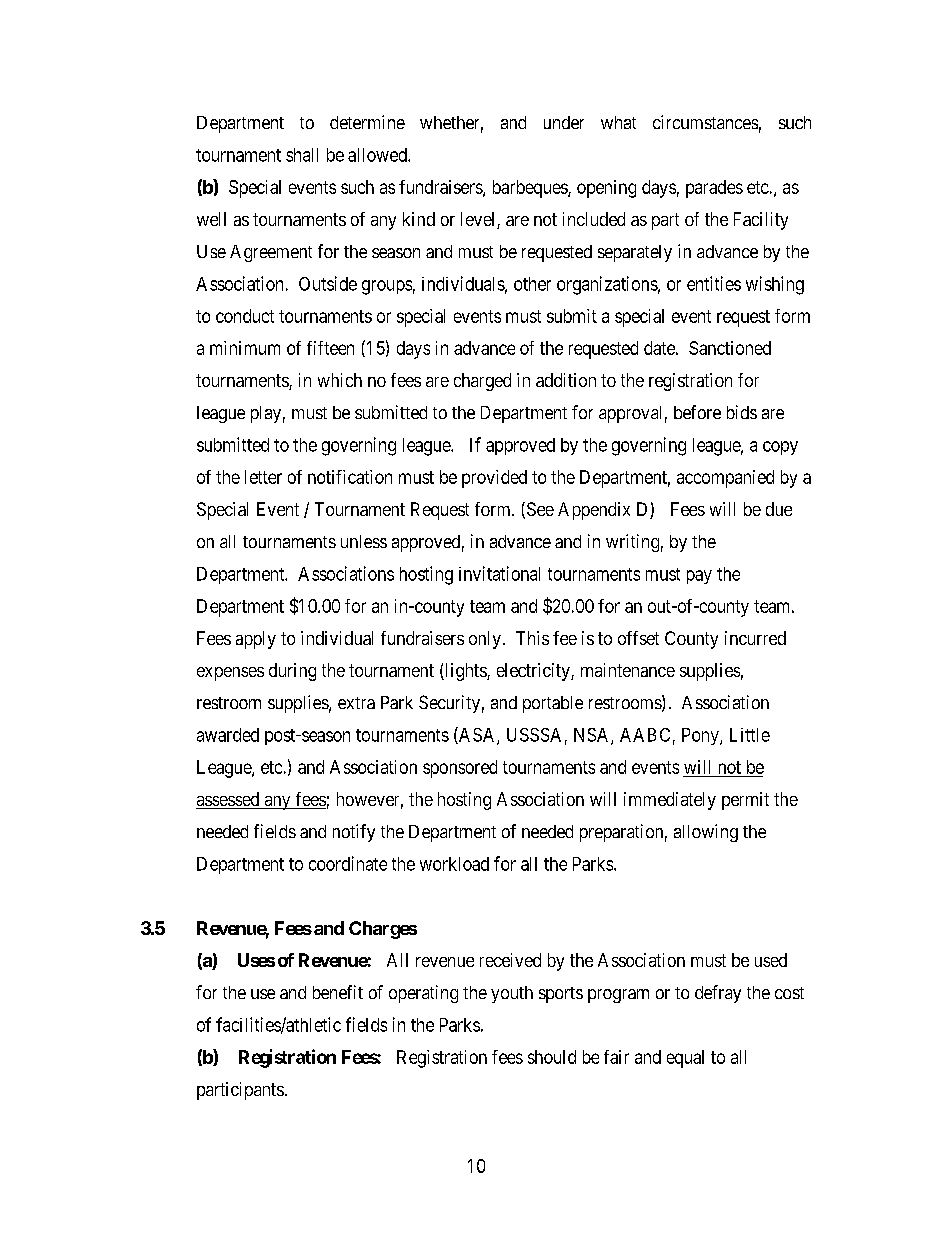  Describe the element at coordinates (338, 992) in the screenshot. I see `benefit` at that location.
